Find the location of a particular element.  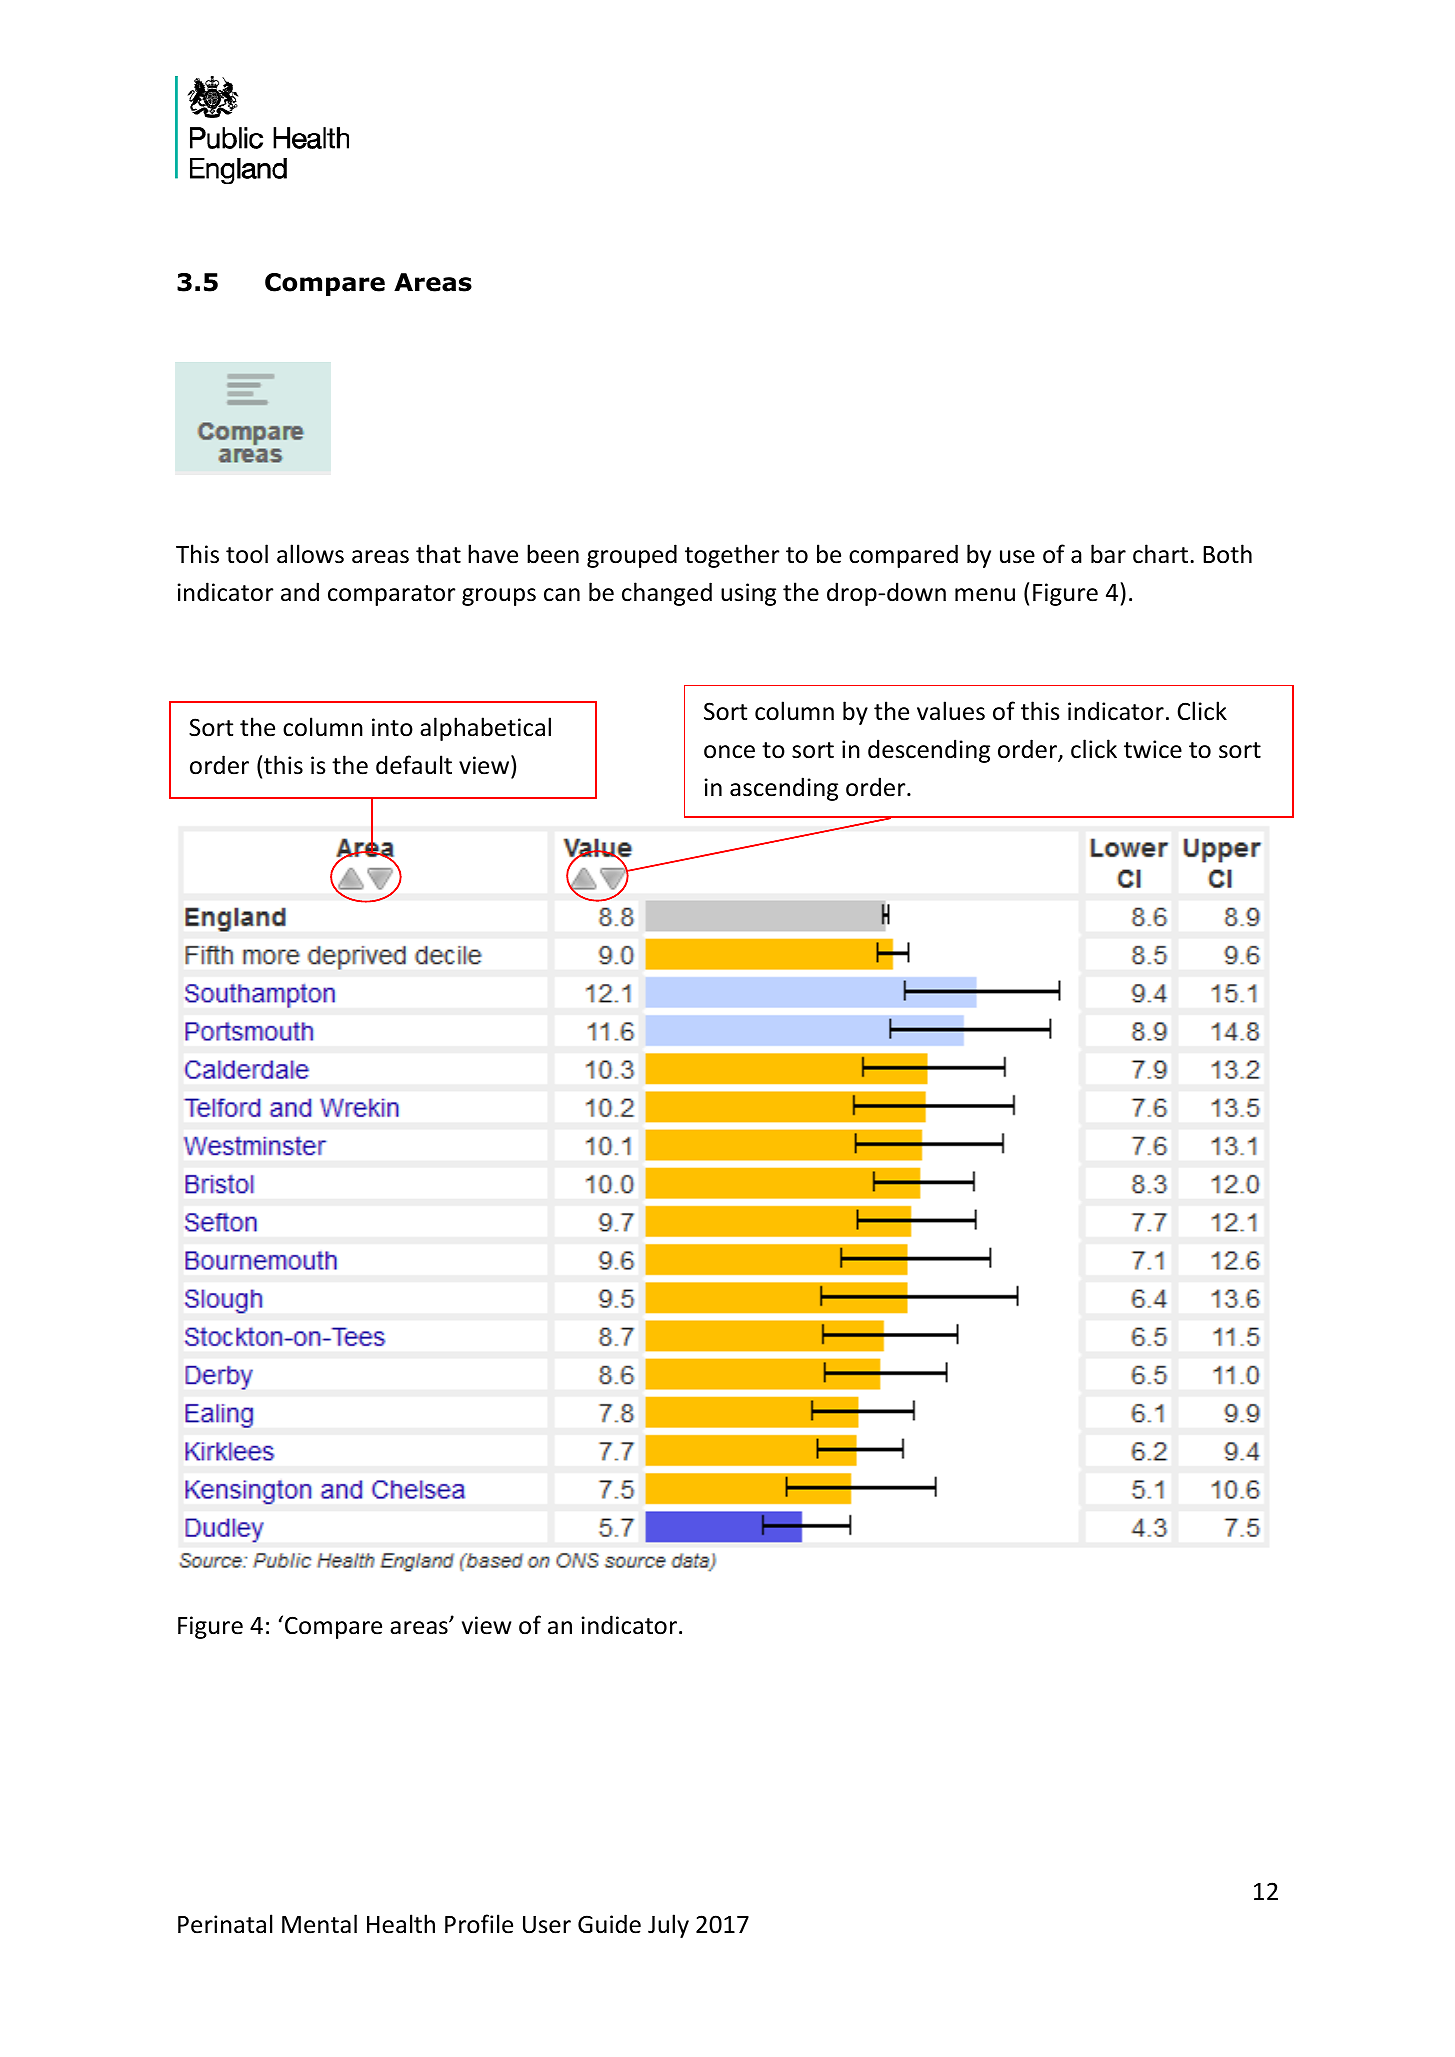

Mental is located at coordinates (319, 1924).
